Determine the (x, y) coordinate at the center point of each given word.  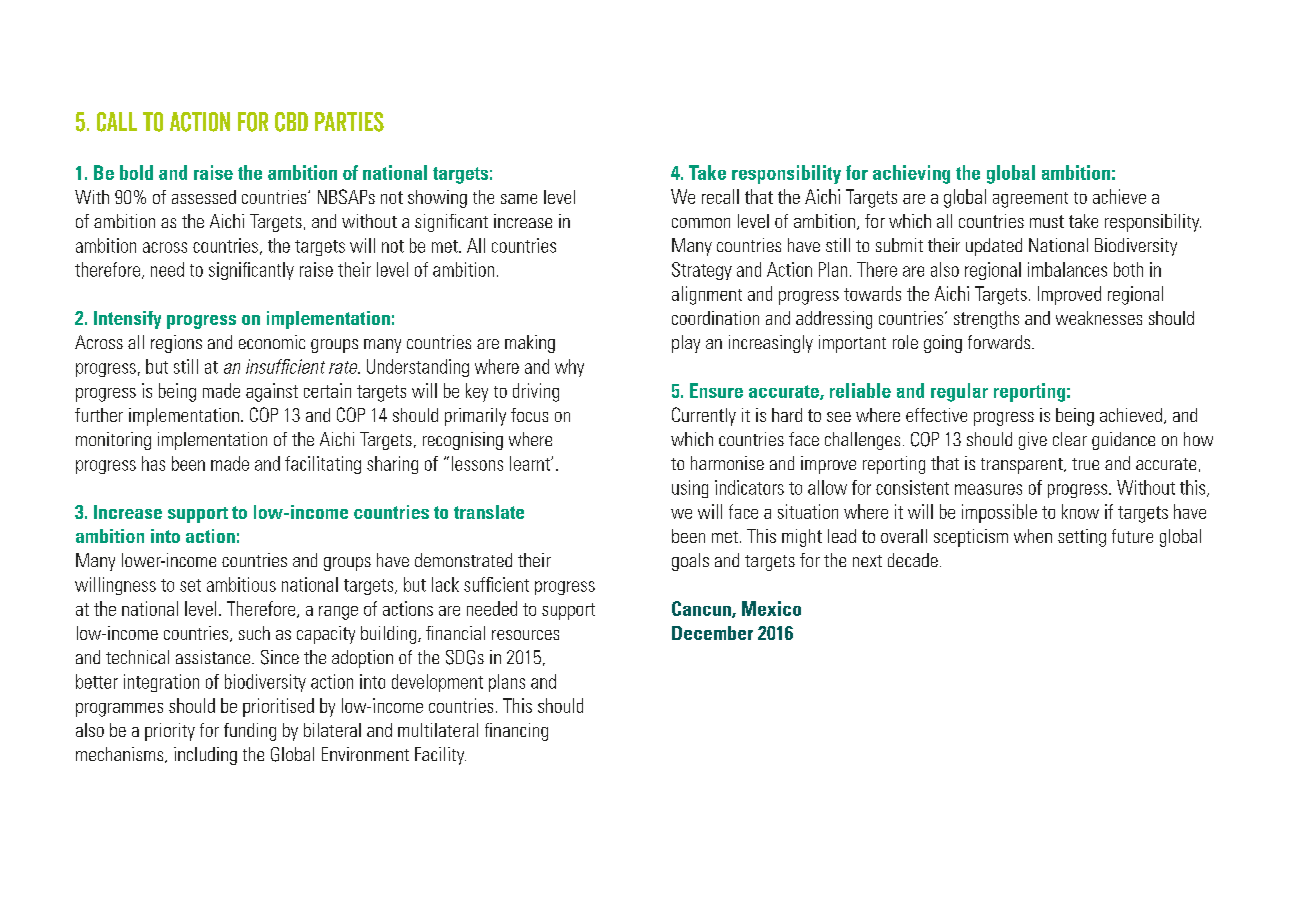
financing (516, 732)
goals (690, 562)
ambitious (241, 584)
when (1033, 536)
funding (250, 732)
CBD (291, 122)
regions (176, 344)
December (712, 633)
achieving (911, 174)
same (519, 199)
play (686, 344)
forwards (1000, 342)
